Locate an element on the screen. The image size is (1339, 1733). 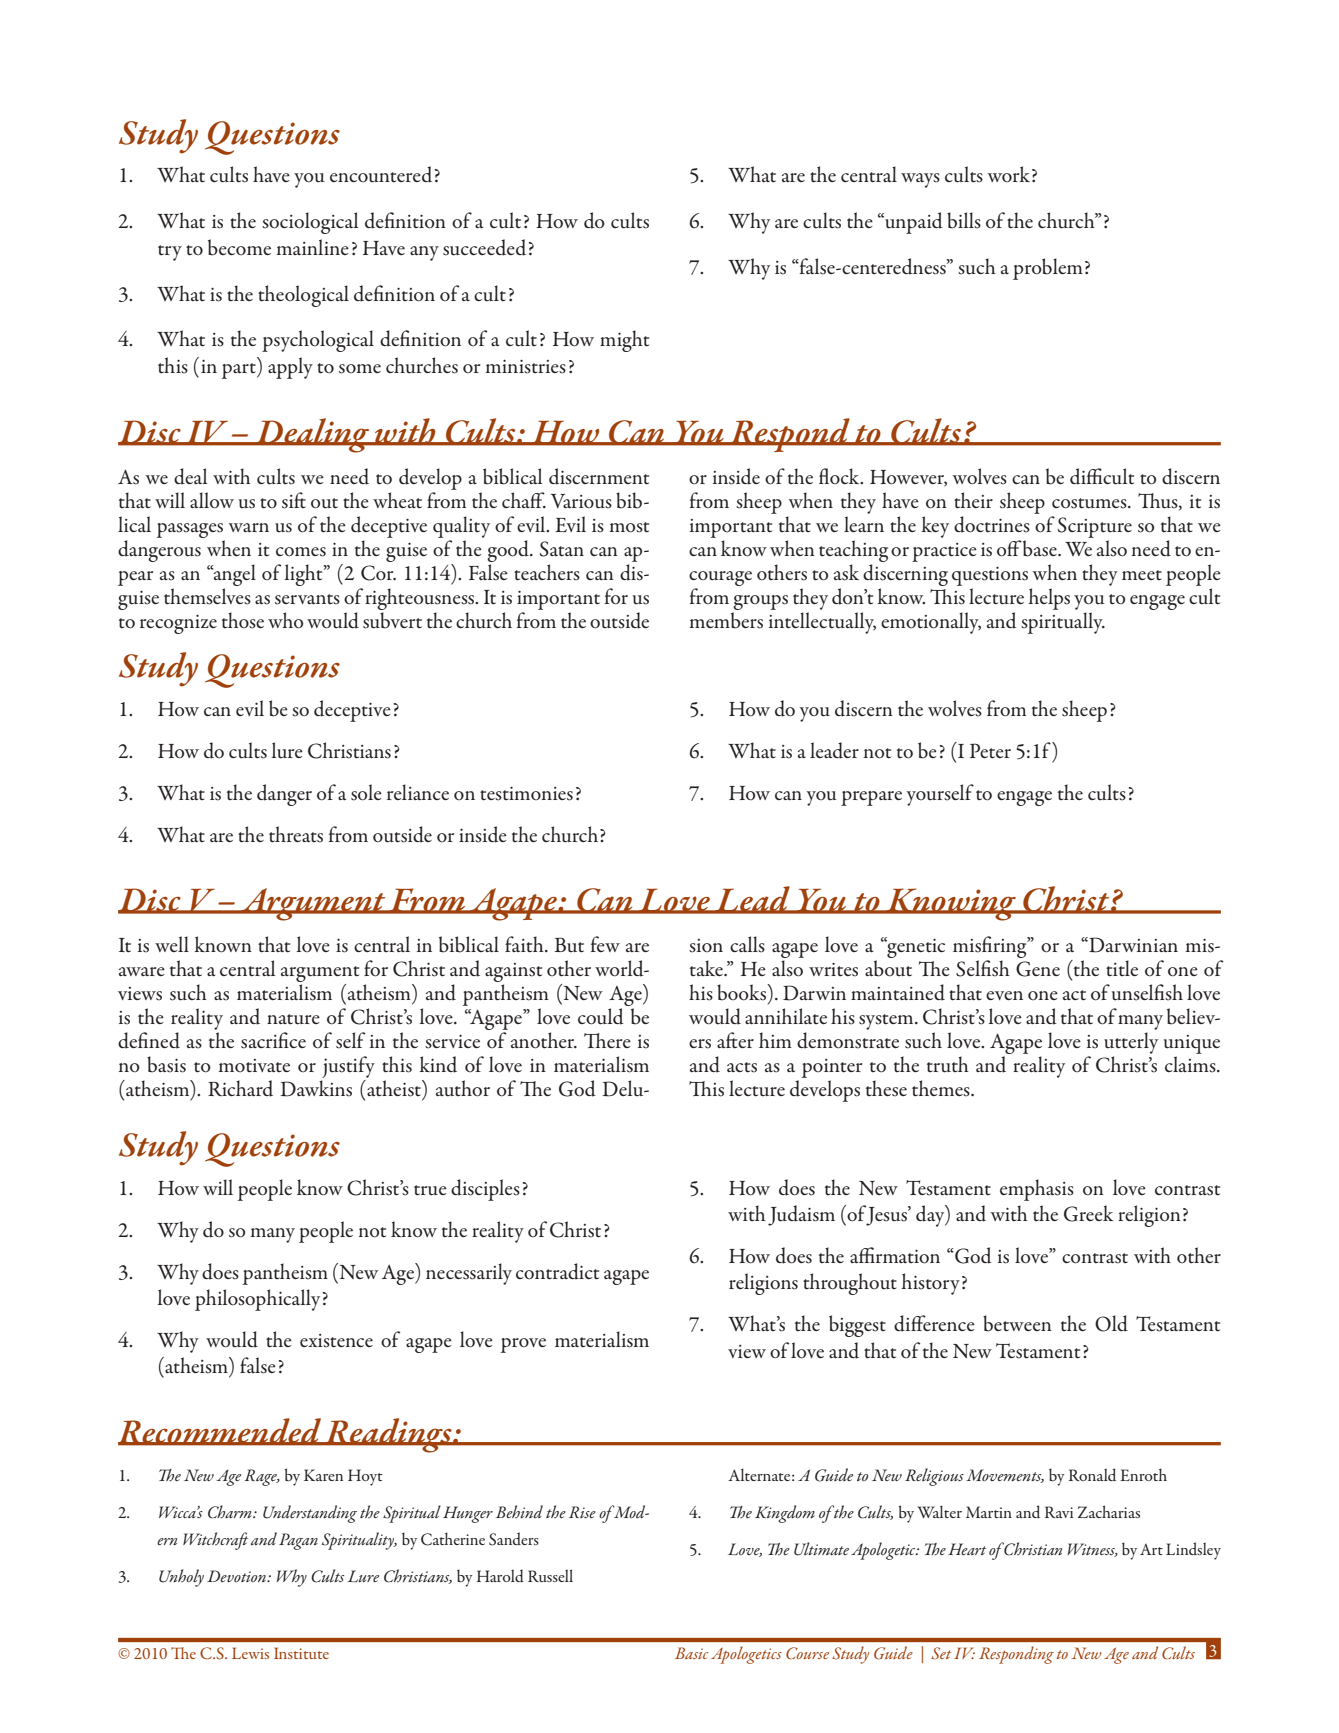
helps is located at coordinates (1049, 599).
